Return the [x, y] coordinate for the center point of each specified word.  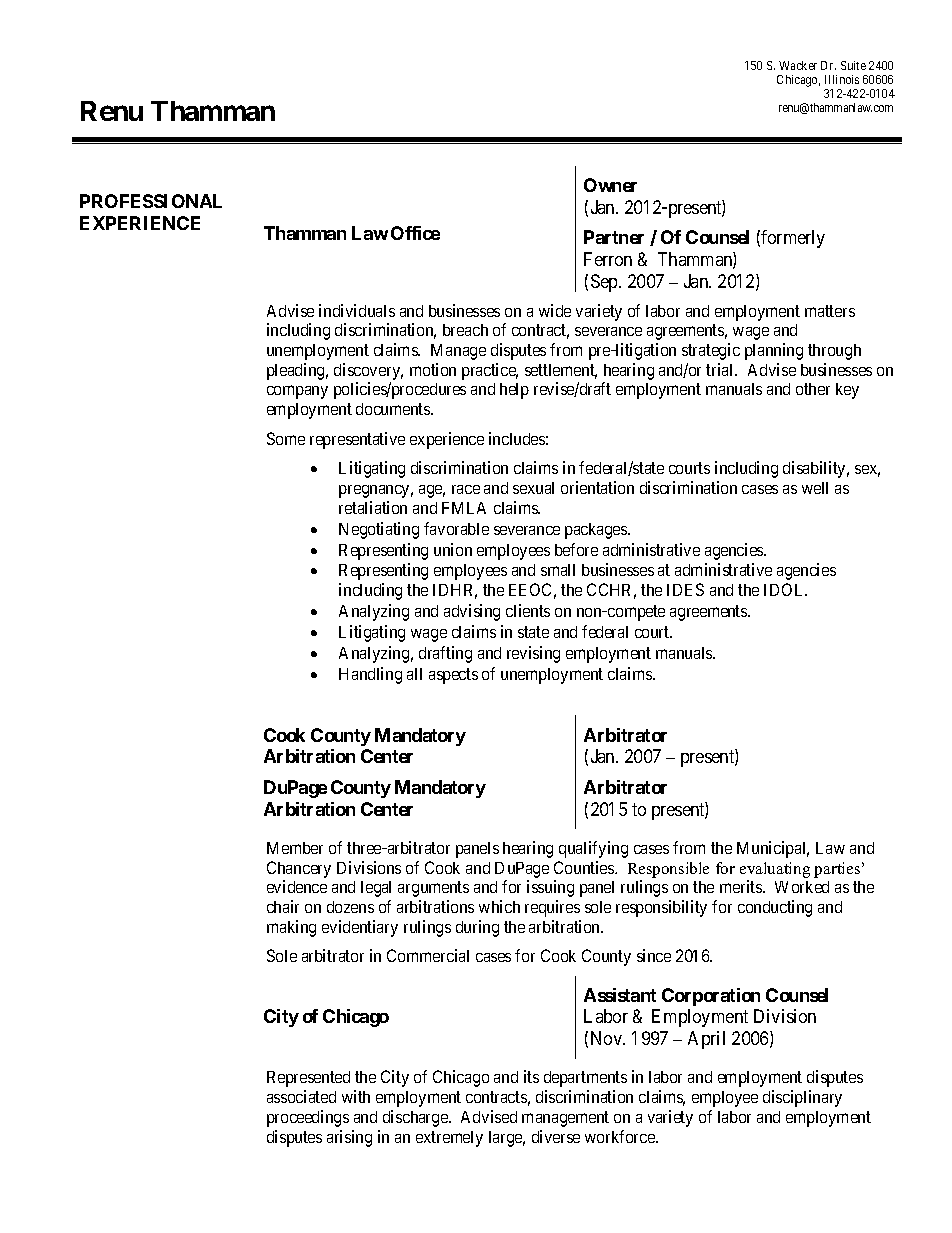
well [815, 488]
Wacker [798, 65]
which [499, 906]
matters [830, 311]
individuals [357, 310]
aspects [453, 676]
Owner [610, 185]
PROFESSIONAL [151, 201]
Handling [370, 675]
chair [283, 906]
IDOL [785, 589]
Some [286, 438]
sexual [533, 488]
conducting [775, 908]
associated [301, 1096]
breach [465, 330]
